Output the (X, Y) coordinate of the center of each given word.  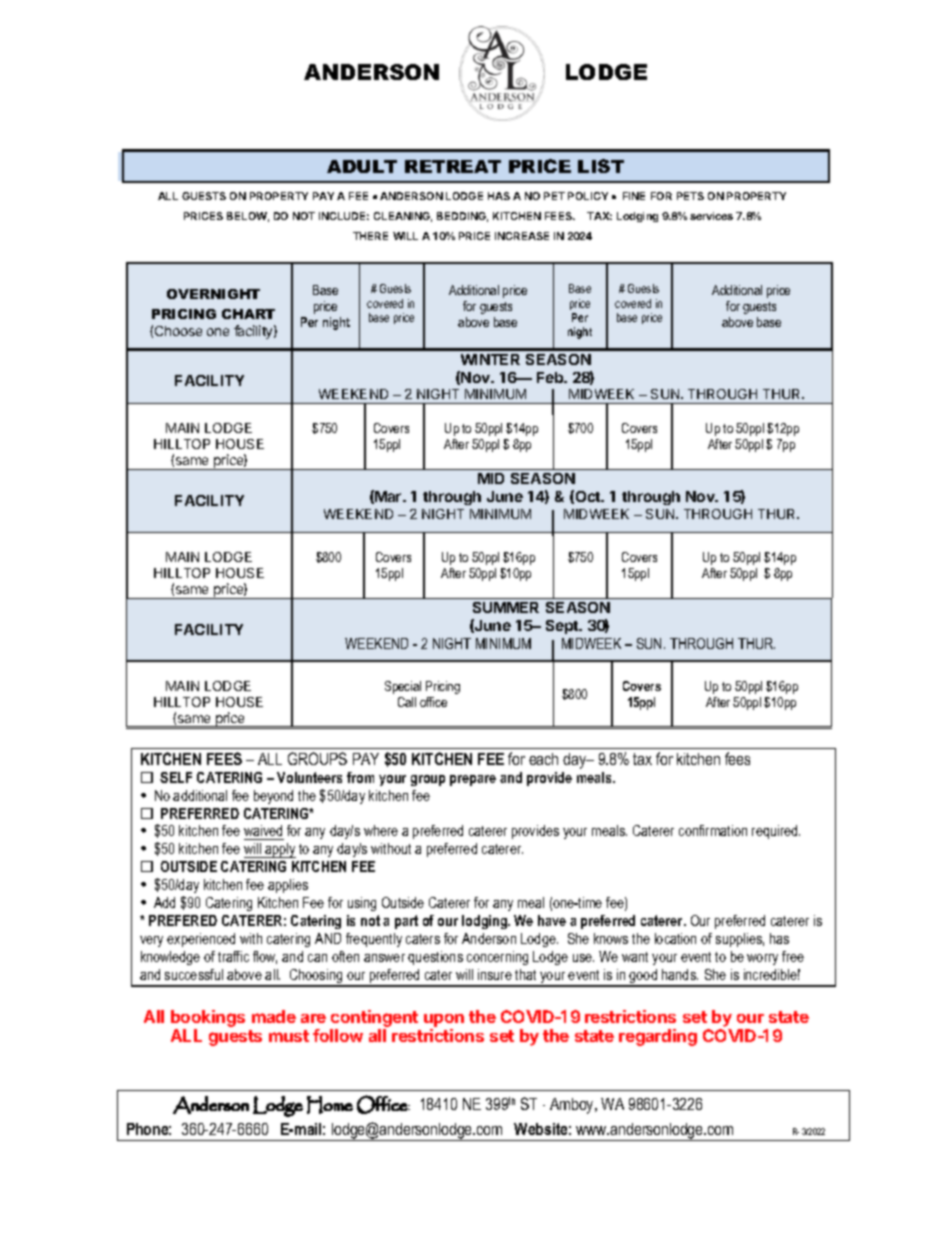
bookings (208, 1018)
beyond (273, 797)
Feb (551, 377)
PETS (690, 196)
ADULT (362, 166)
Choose (178, 331)
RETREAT (453, 166)
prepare (473, 780)
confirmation (713, 830)
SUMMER (506, 607)
